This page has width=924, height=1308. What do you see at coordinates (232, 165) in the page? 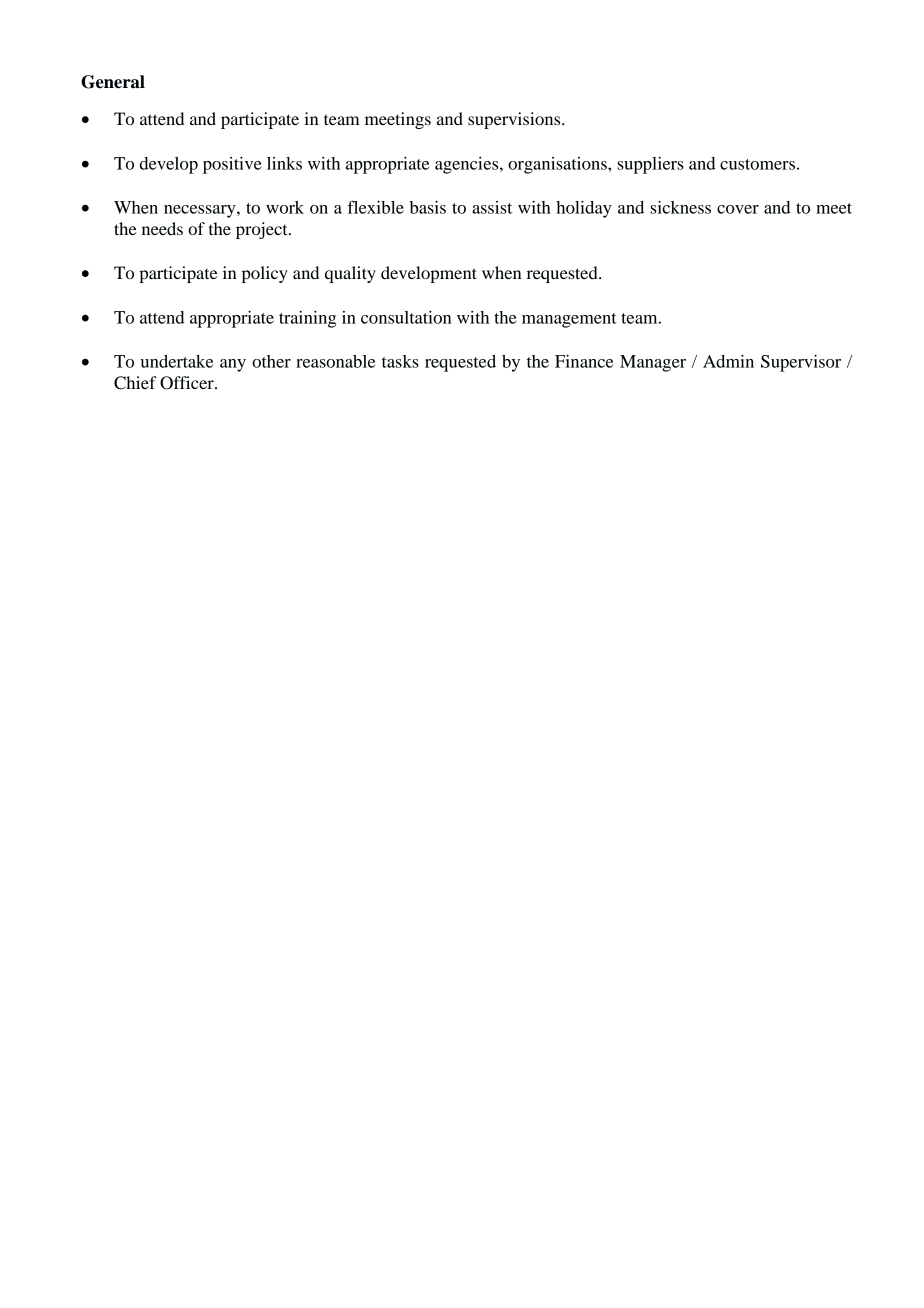
I see `positive` at bounding box center [232, 165].
